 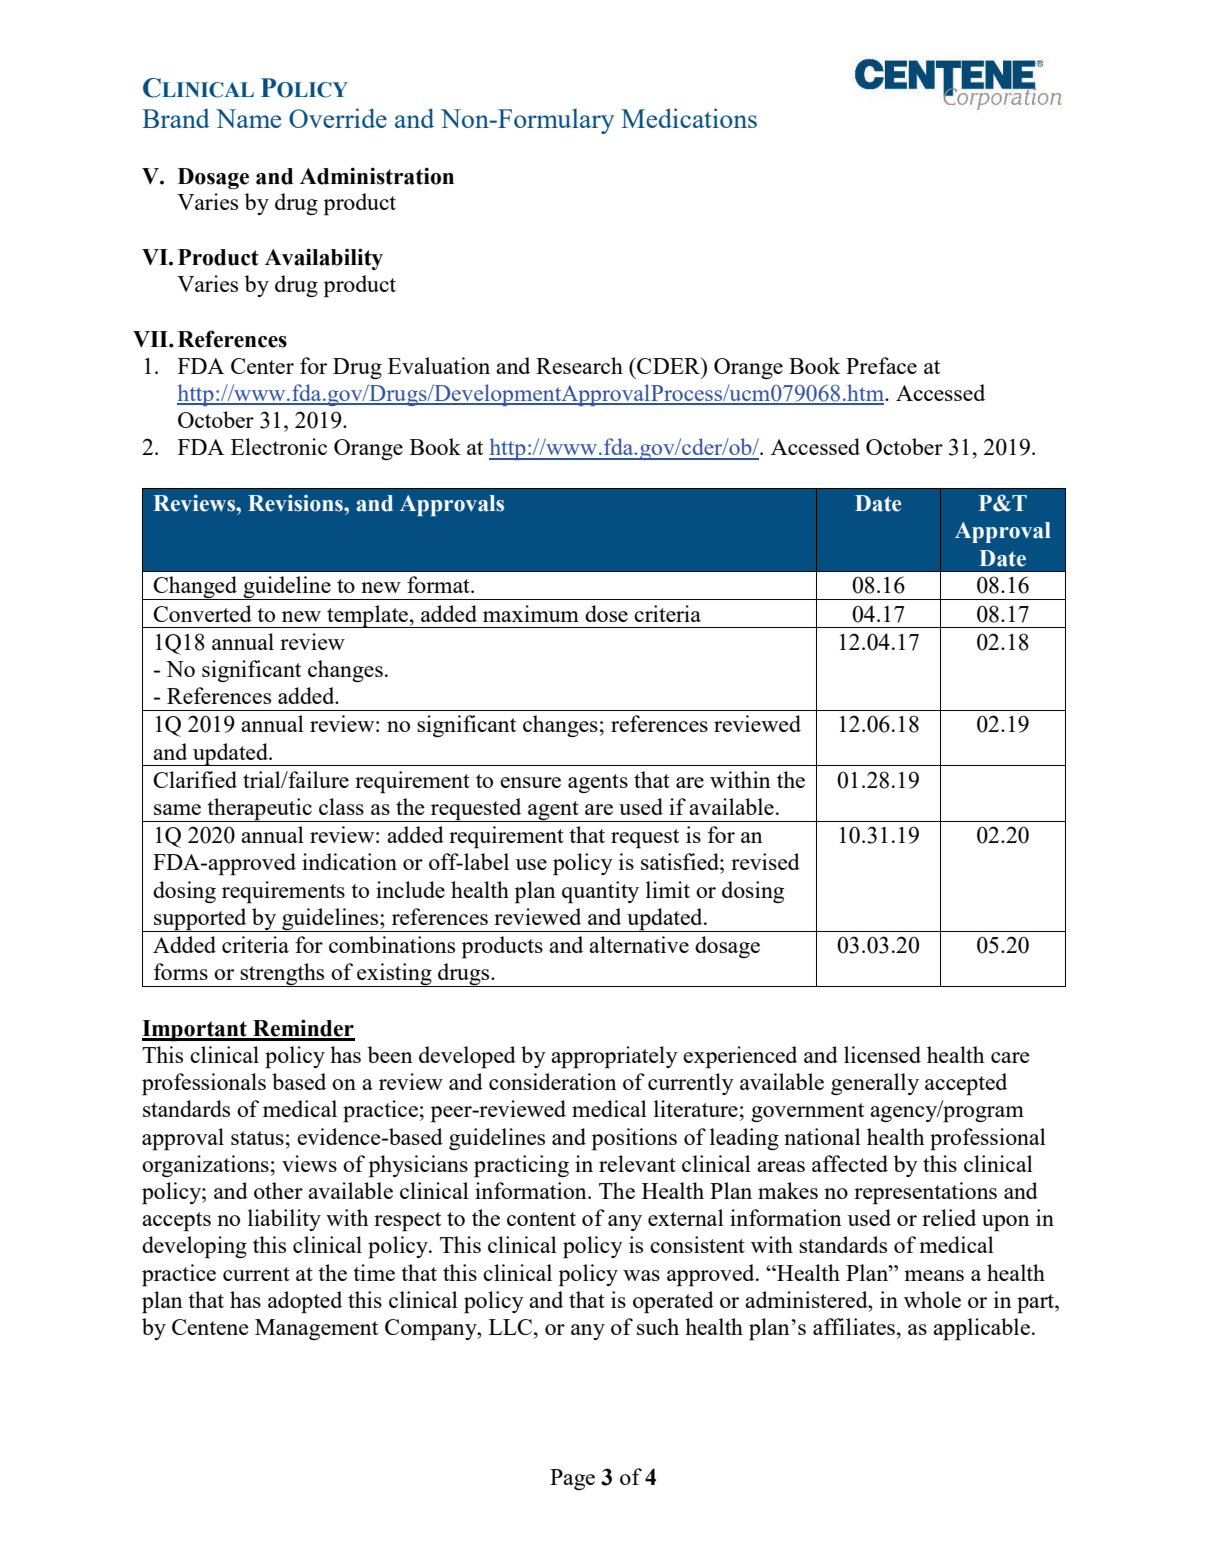 I want to click on Management, so click(x=316, y=1329).
